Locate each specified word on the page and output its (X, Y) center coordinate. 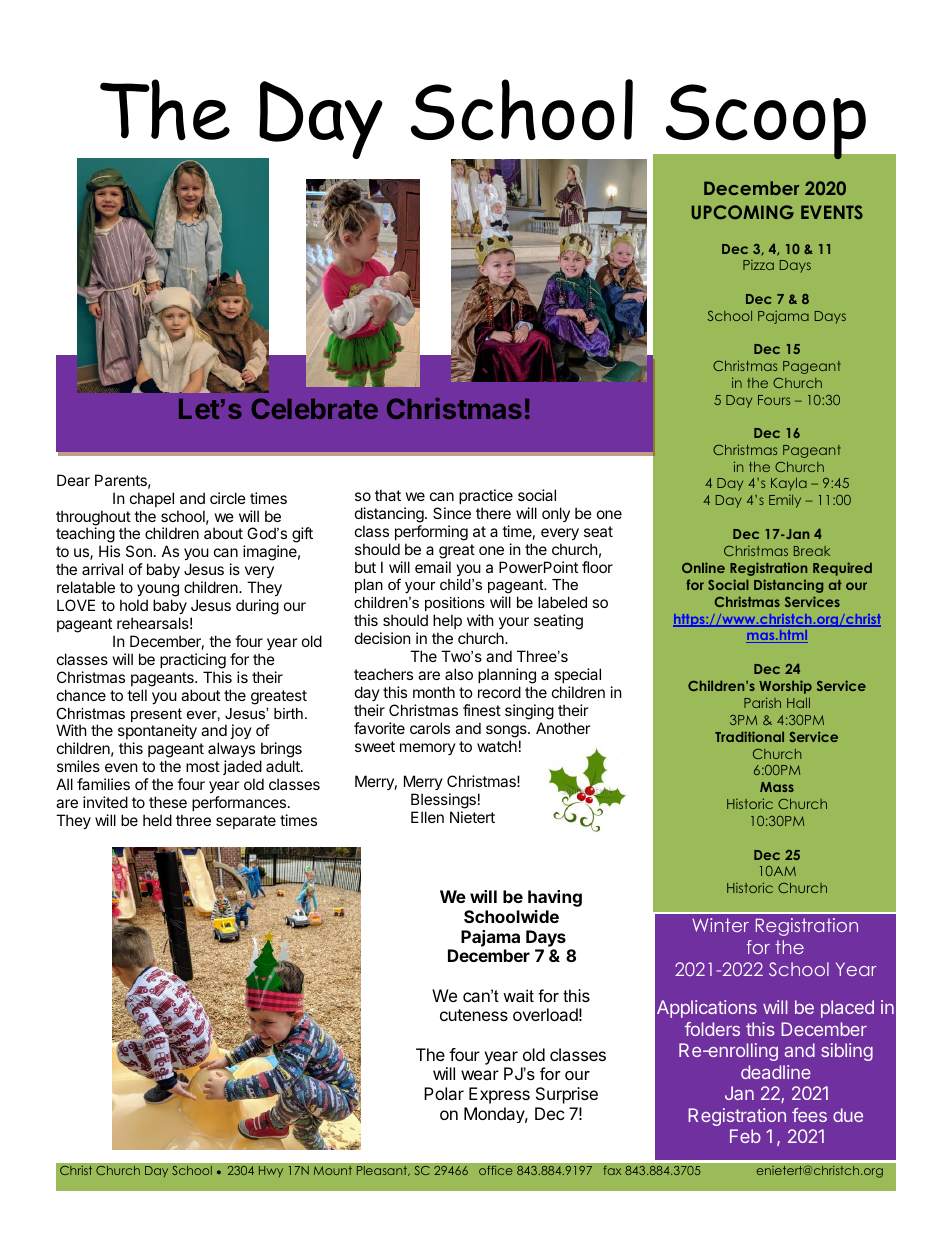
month (434, 692)
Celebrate (315, 408)
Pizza (758, 265)
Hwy (271, 1171)
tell (137, 695)
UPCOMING (743, 212)
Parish (762, 702)
